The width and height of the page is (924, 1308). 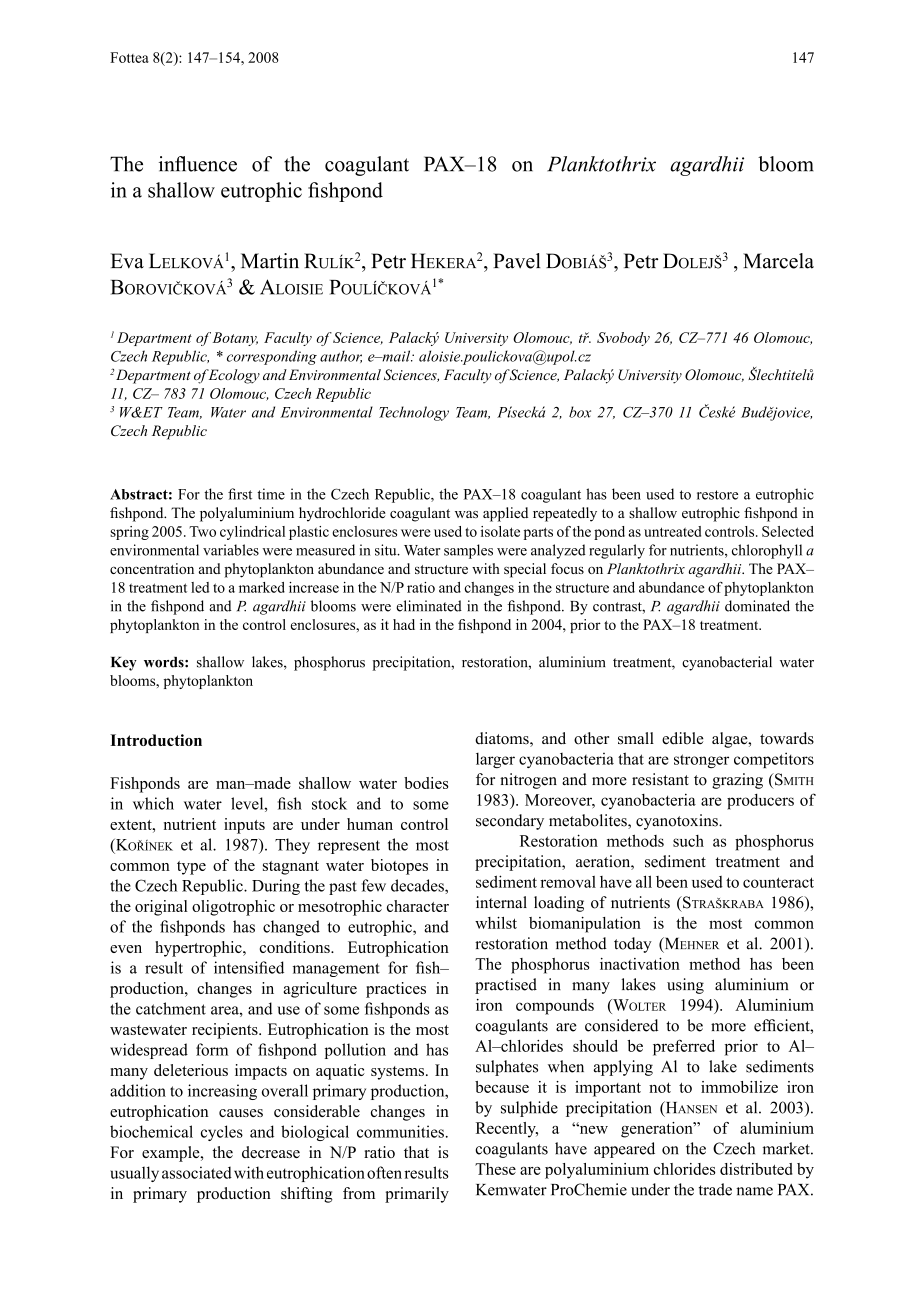 What do you see at coordinates (191, 868) in the page?
I see `type` at bounding box center [191, 868].
